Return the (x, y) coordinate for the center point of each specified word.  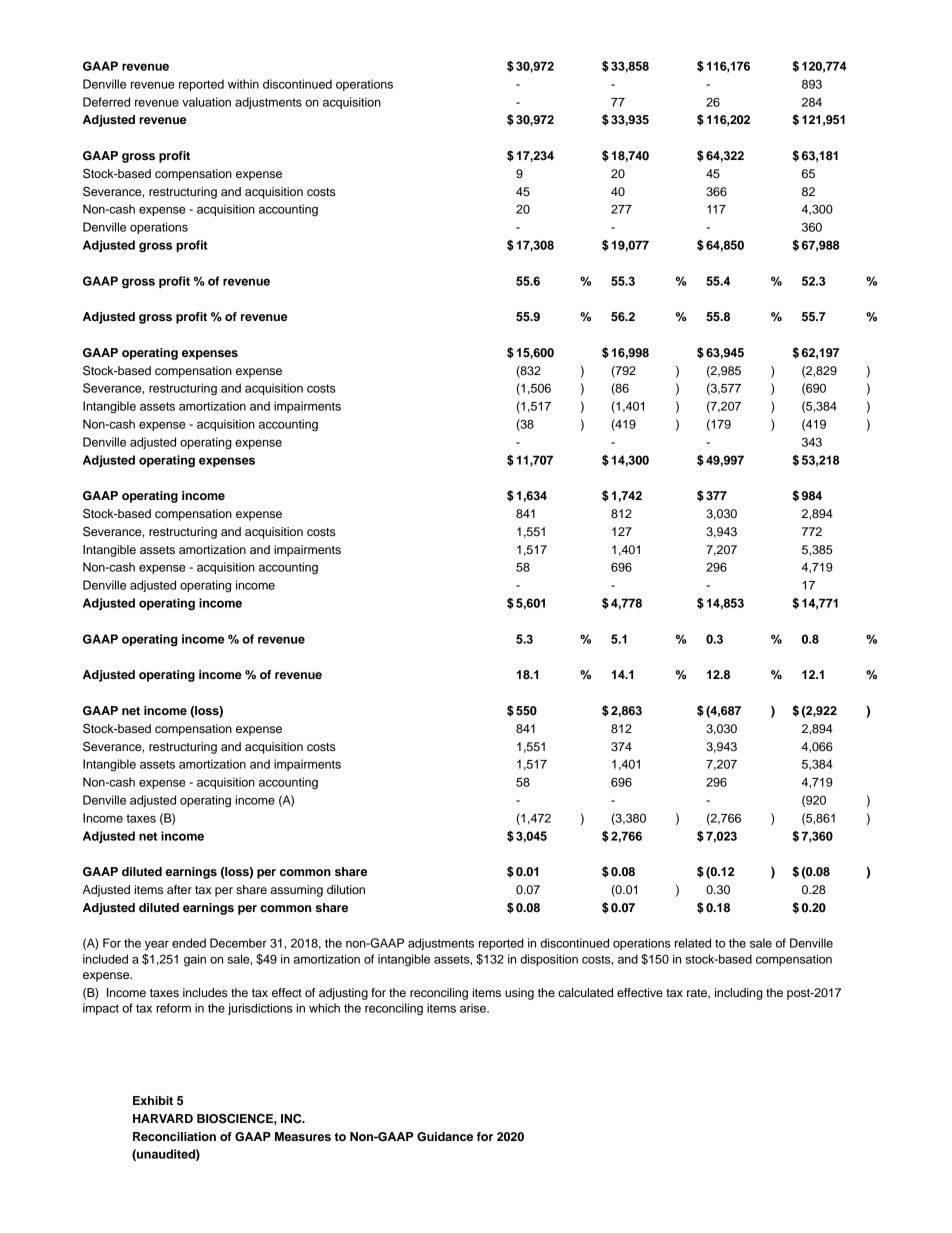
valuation (206, 102)
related (693, 943)
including (739, 994)
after (179, 889)
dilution (346, 889)
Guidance (445, 1137)
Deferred (106, 102)
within (243, 84)
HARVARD (163, 1118)
